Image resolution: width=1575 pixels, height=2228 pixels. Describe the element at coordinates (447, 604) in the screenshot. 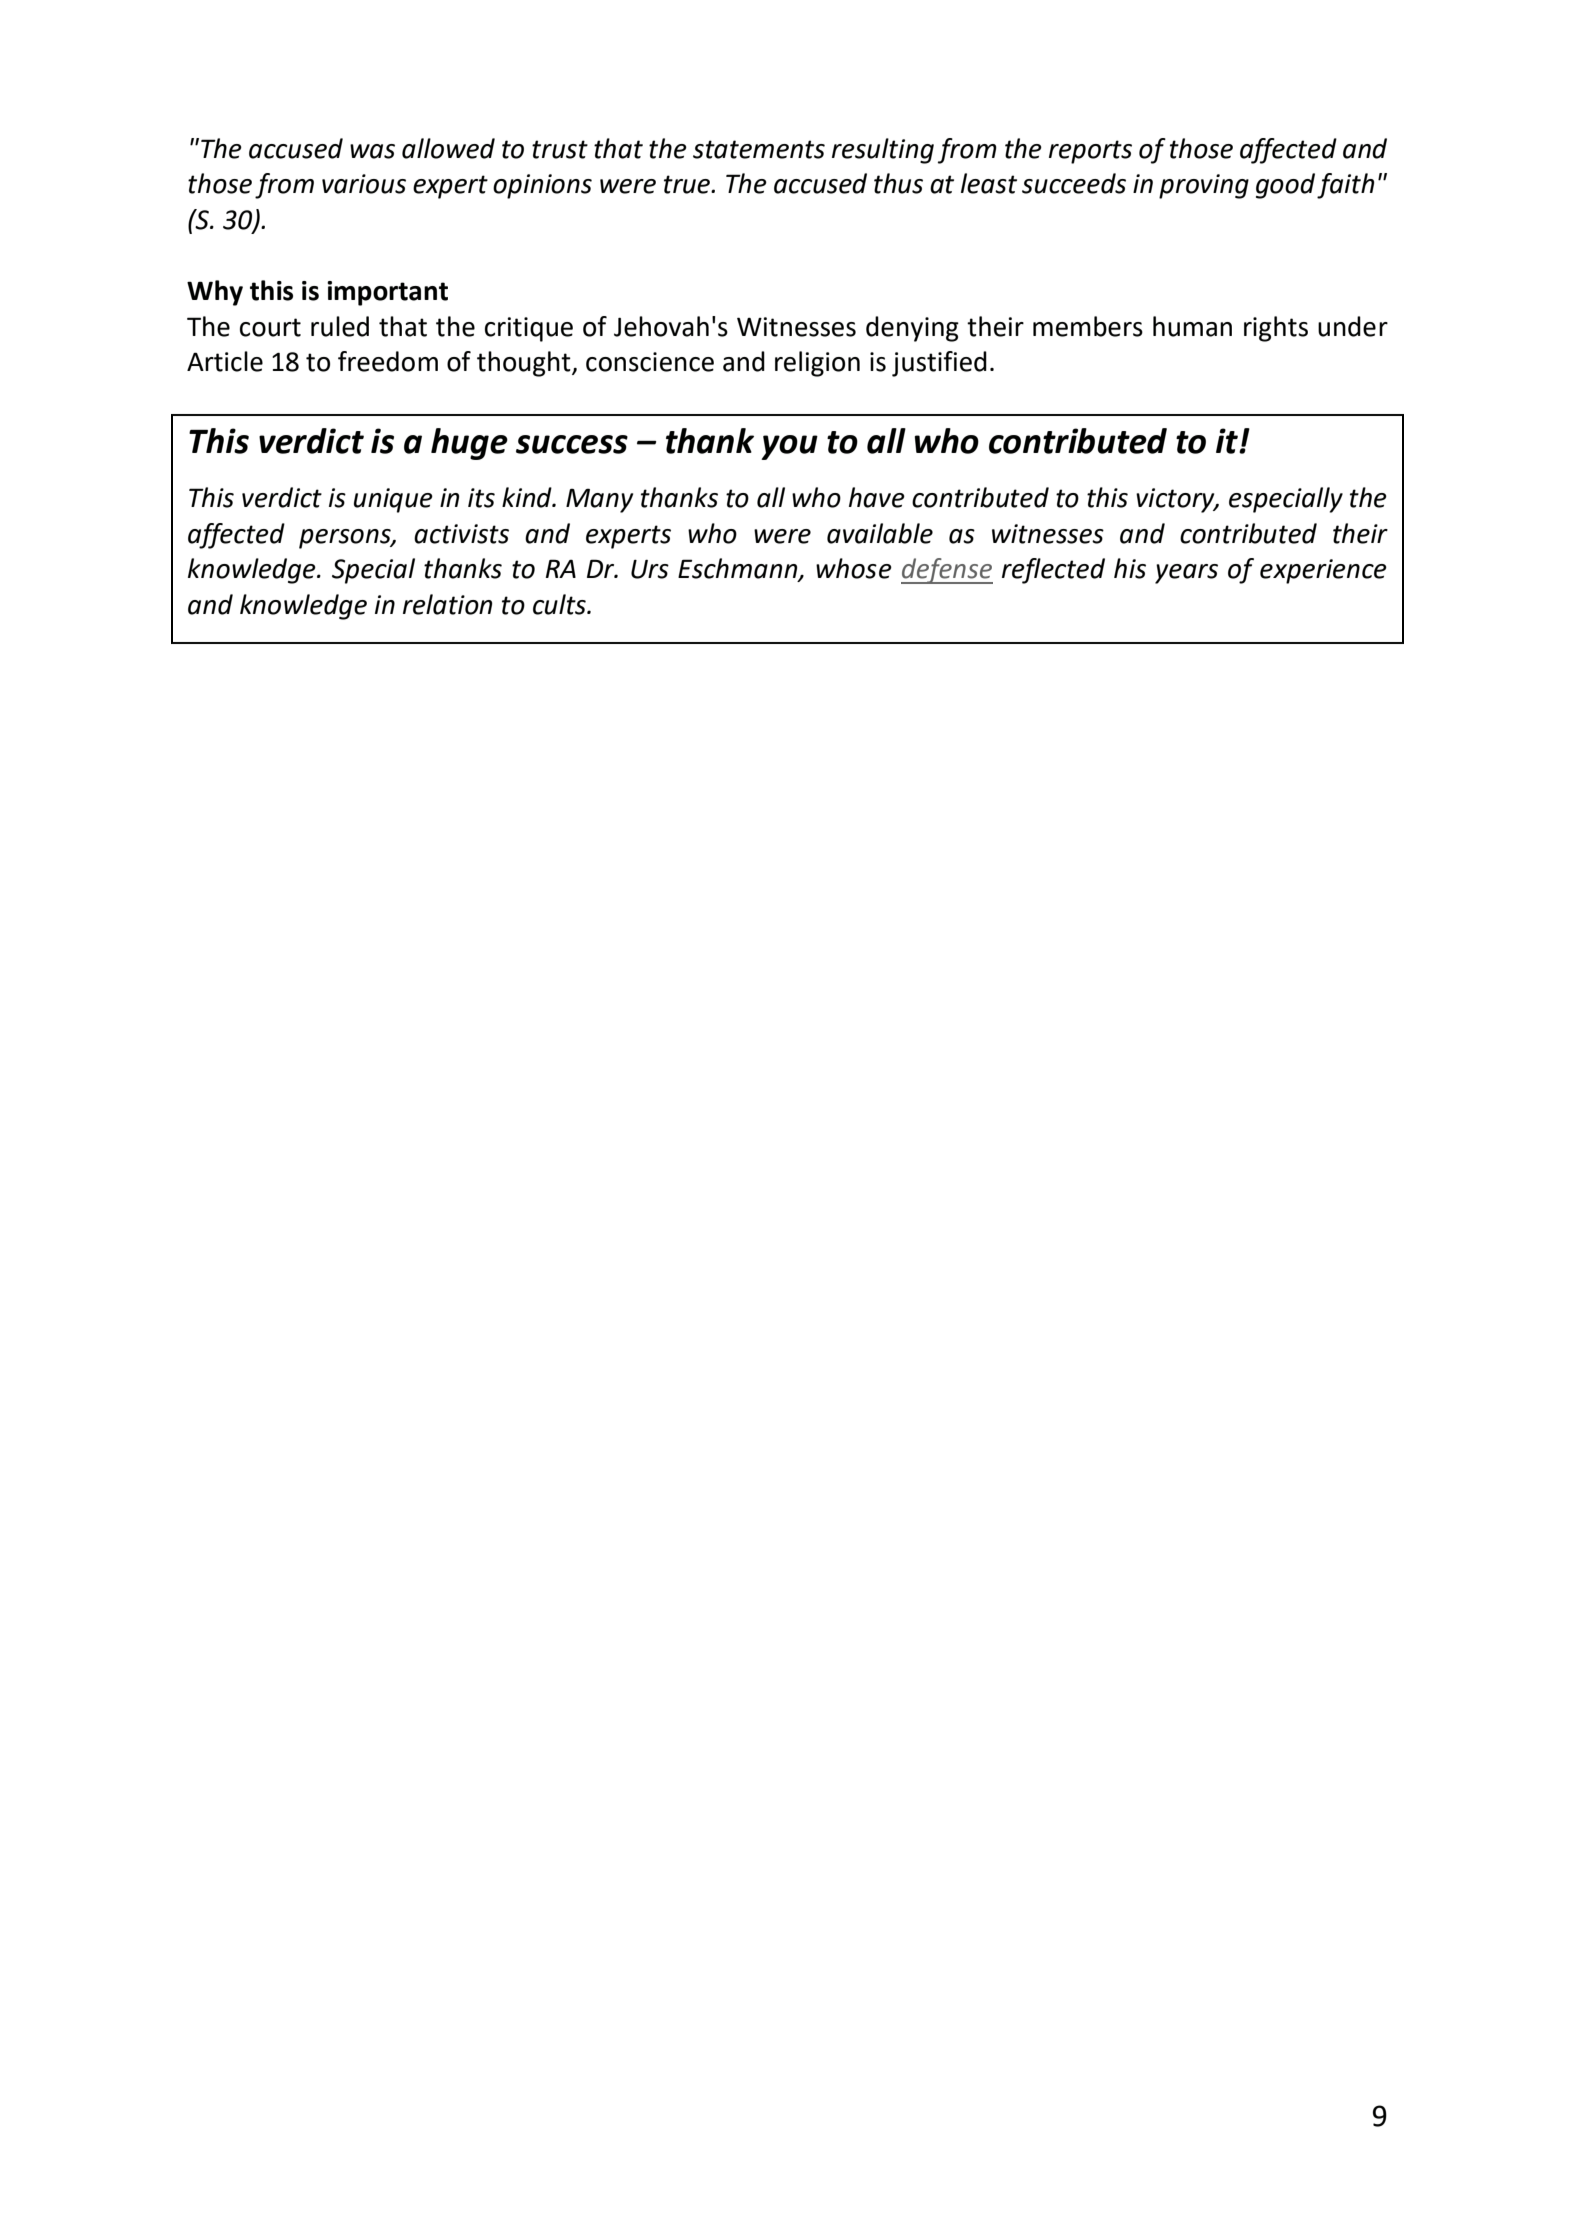

I see `relation` at that location.
